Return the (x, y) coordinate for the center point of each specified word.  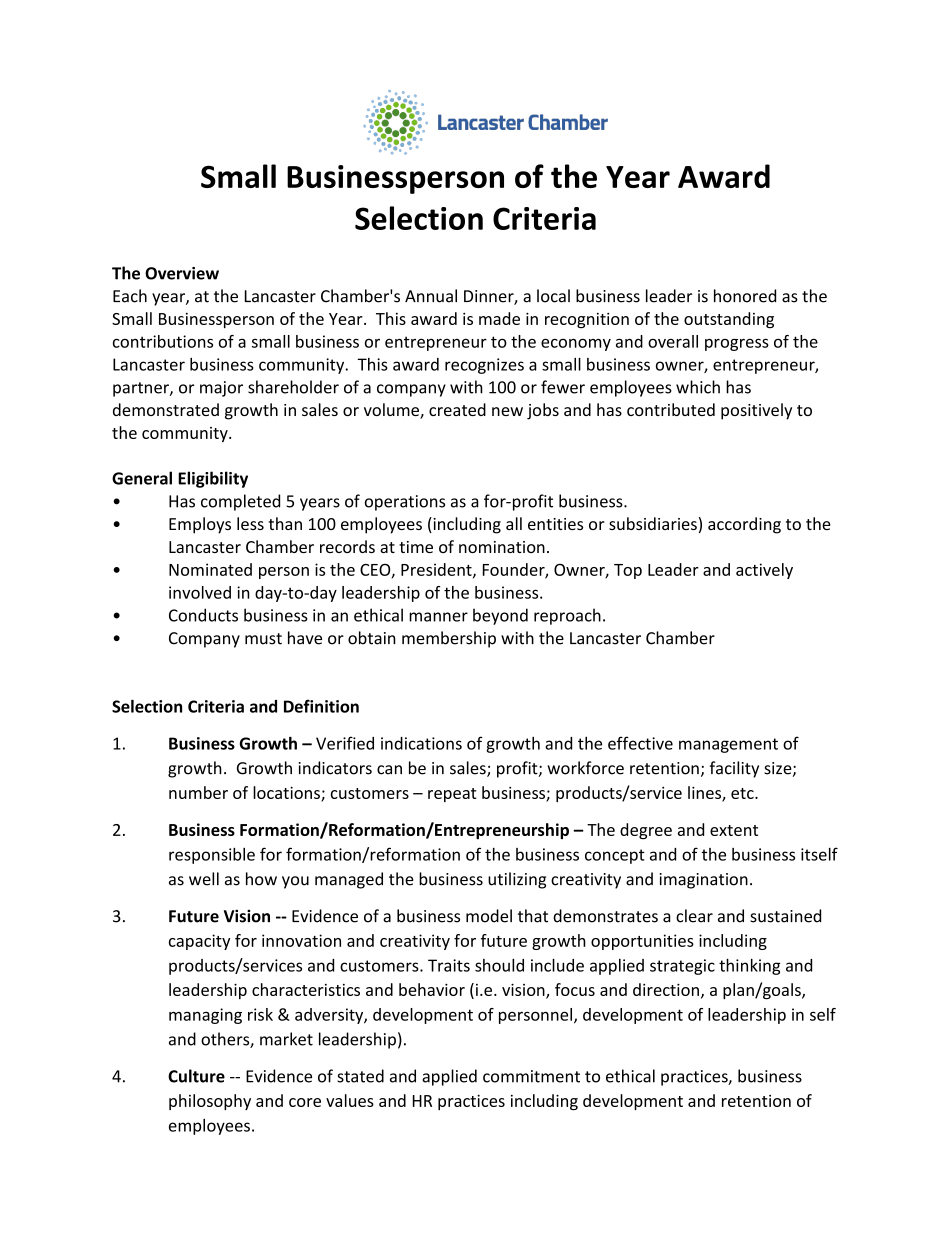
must (263, 639)
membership (449, 639)
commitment (531, 1076)
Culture (196, 1076)
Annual (431, 296)
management (728, 745)
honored (745, 296)
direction (666, 989)
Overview (182, 273)
